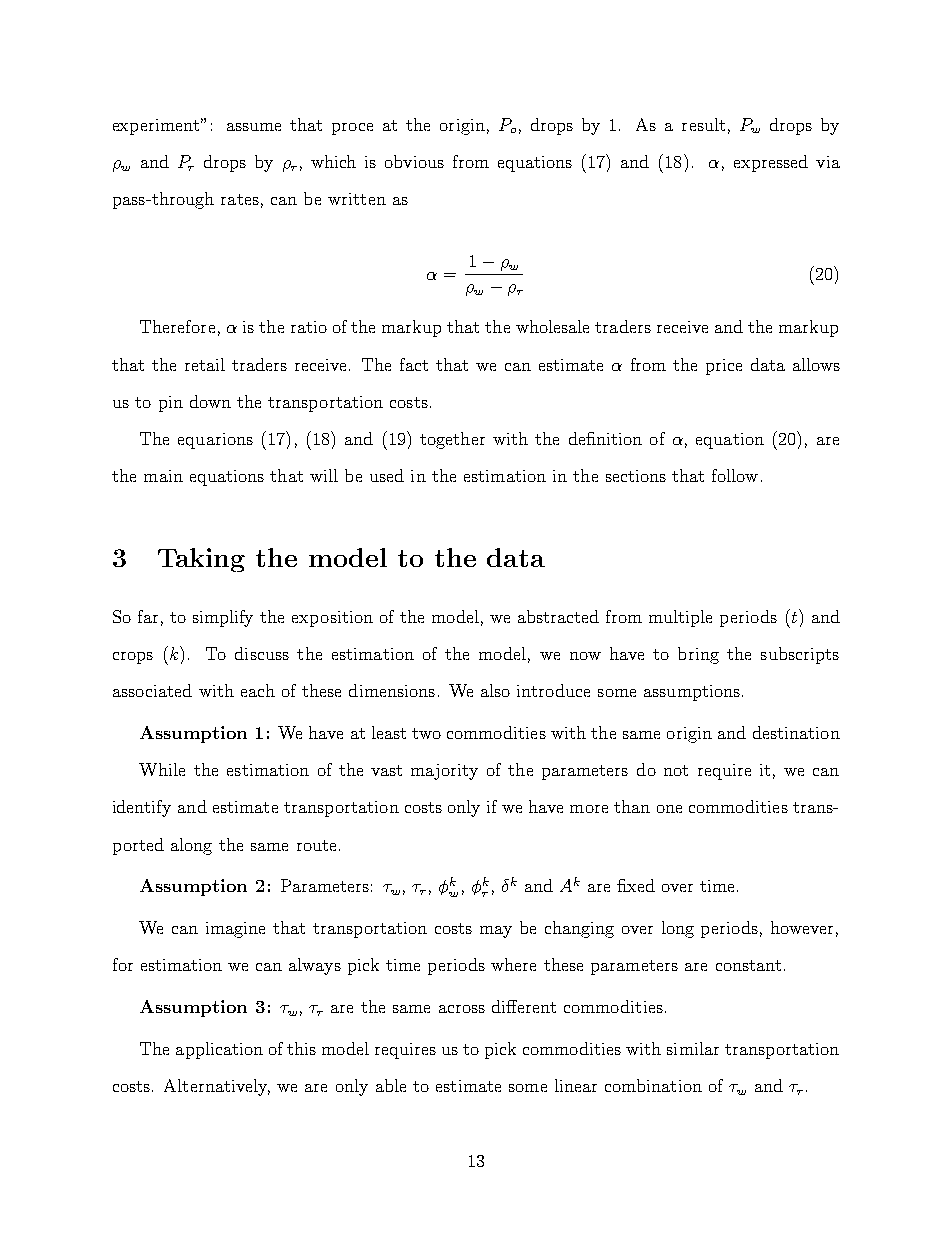 This screenshot has width=952, height=1233. Describe the element at coordinates (414, 161) in the screenshot. I see `obvious` at that location.
